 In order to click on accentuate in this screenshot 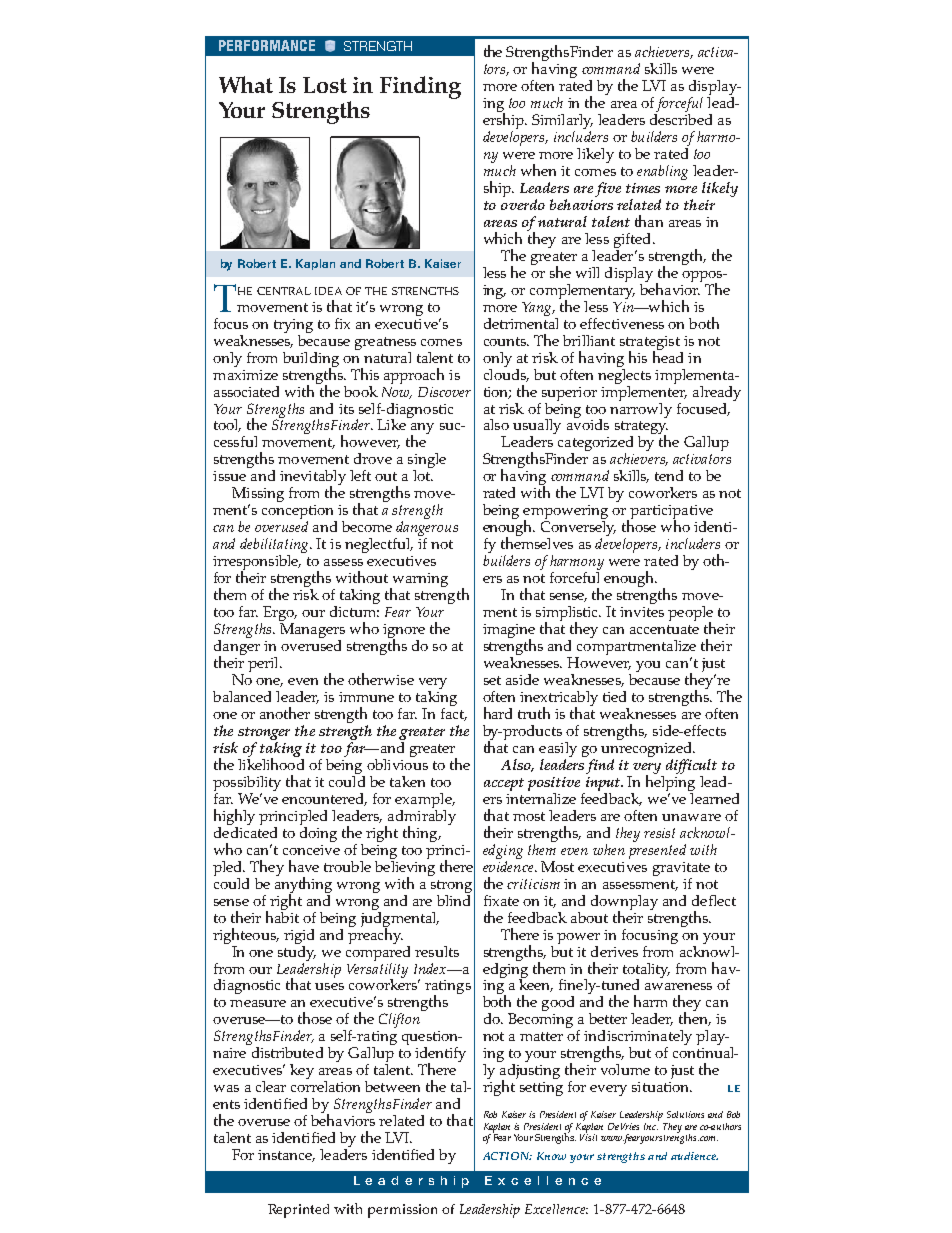, I will do `click(664, 629)`.
